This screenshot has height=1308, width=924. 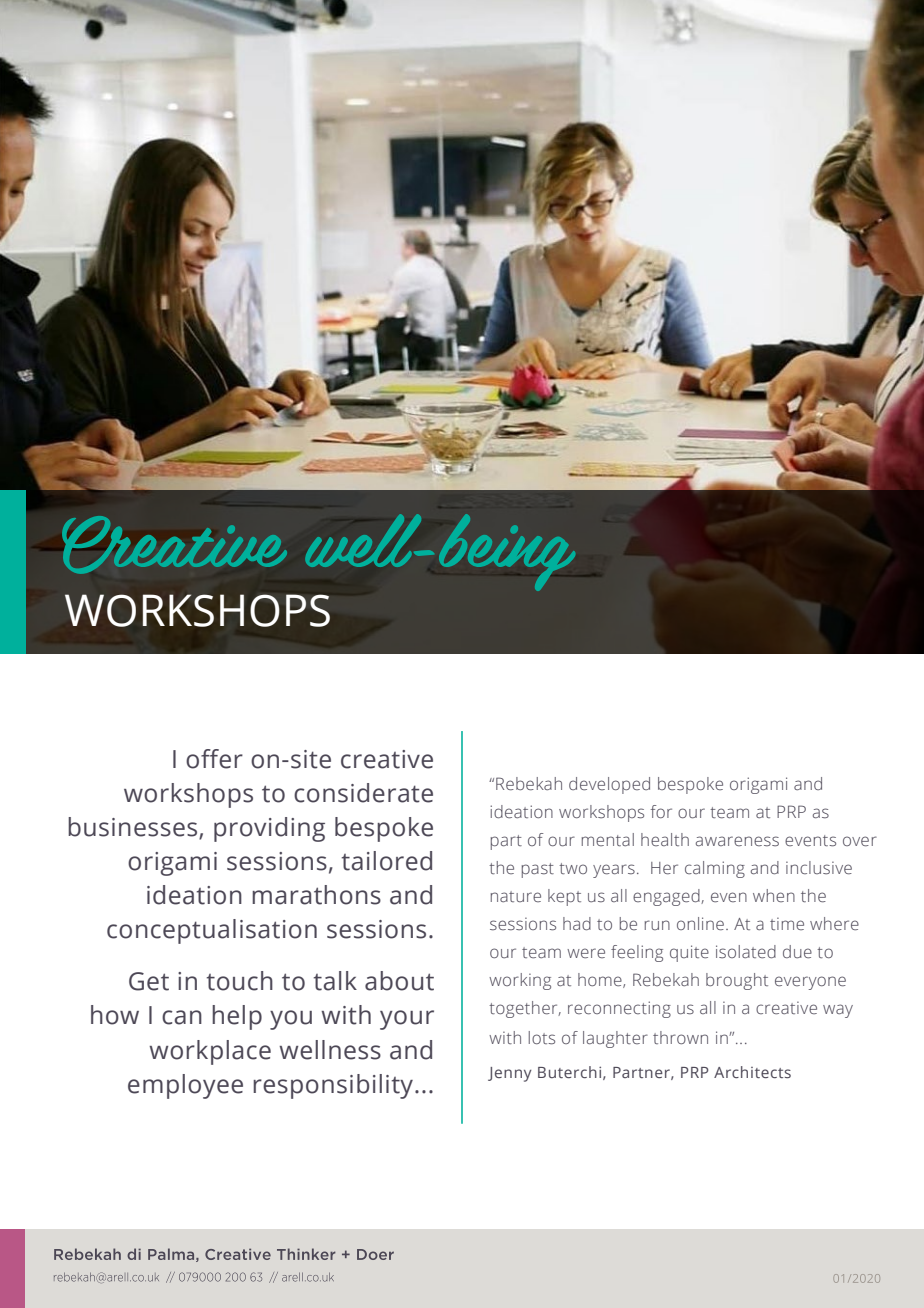 I want to click on had, so click(x=577, y=923).
